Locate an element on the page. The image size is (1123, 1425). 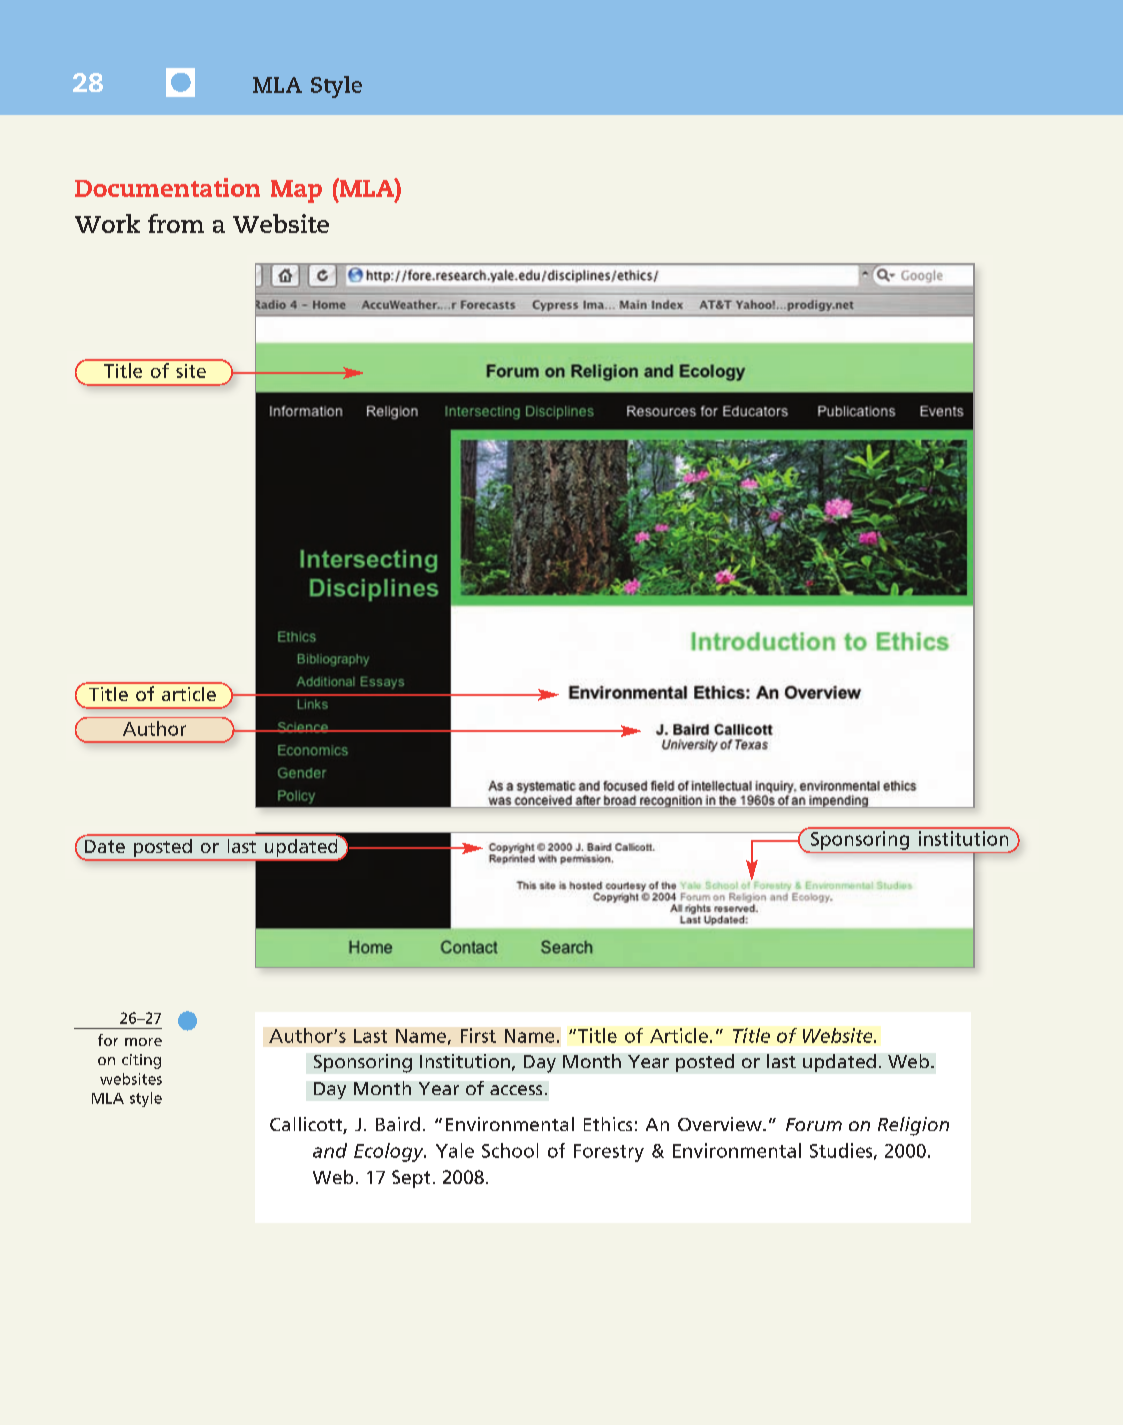
more is located at coordinates (143, 1042).
